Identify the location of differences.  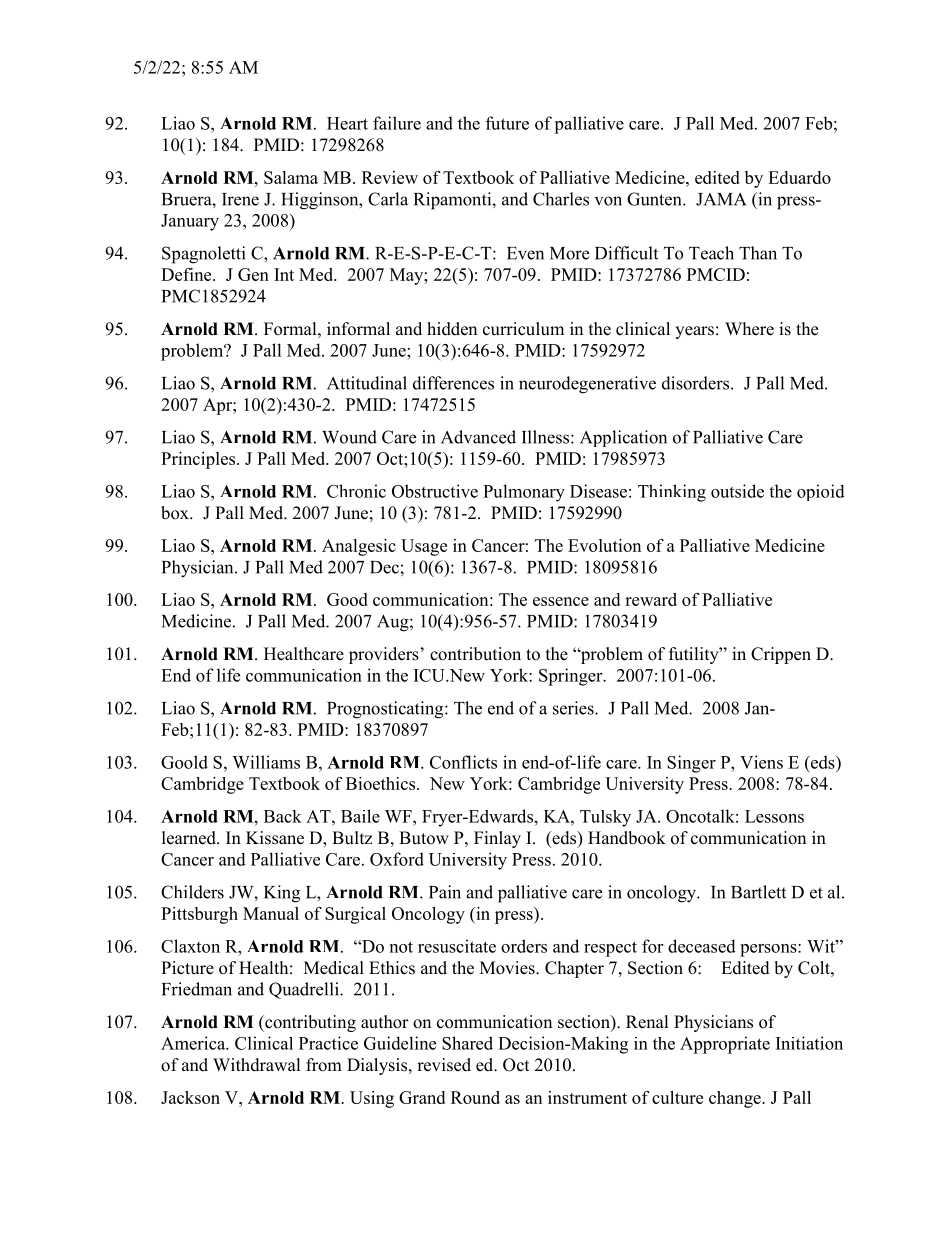
(453, 383).
